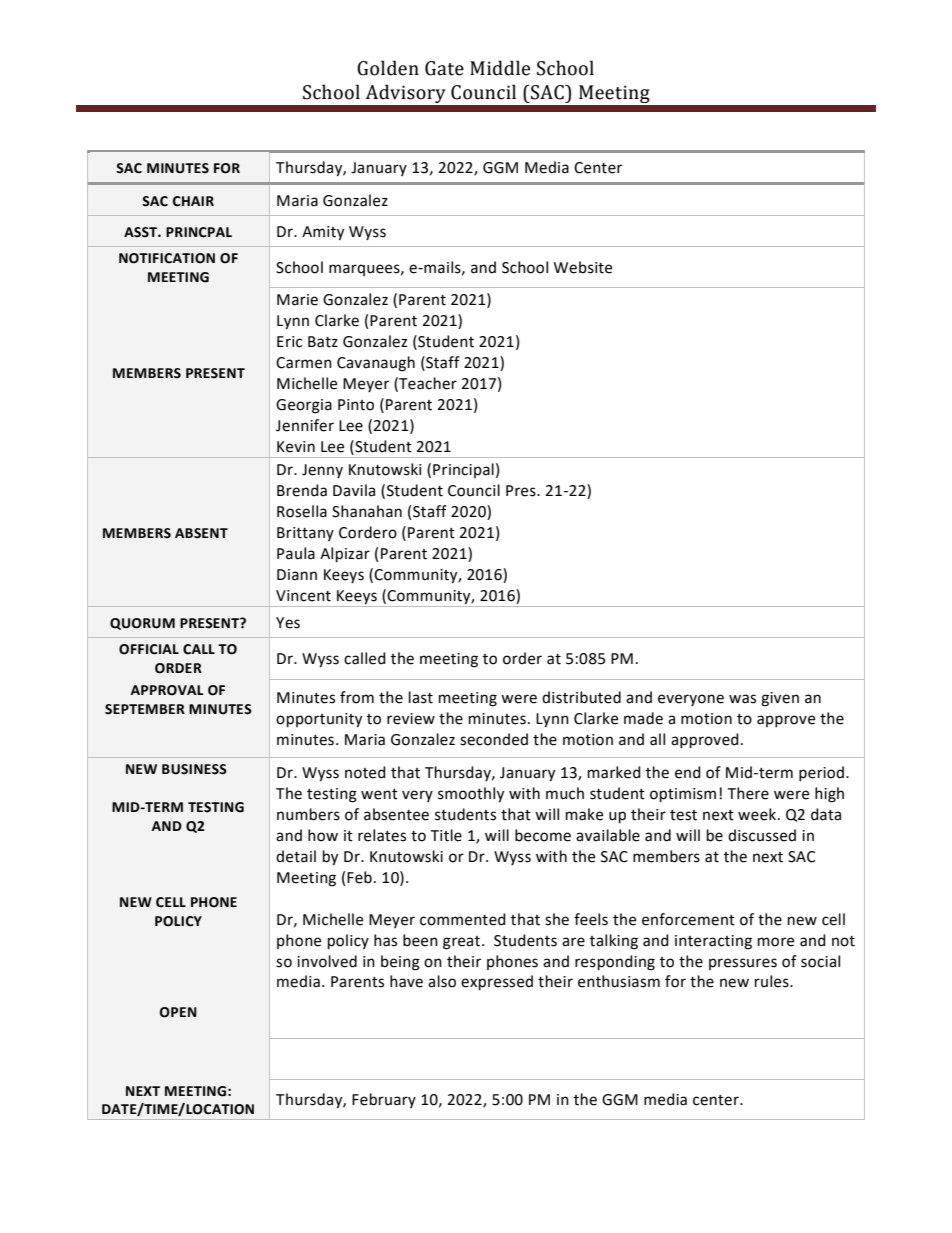  What do you see at coordinates (178, 1012) in the image?
I see `OPEN` at bounding box center [178, 1012].
